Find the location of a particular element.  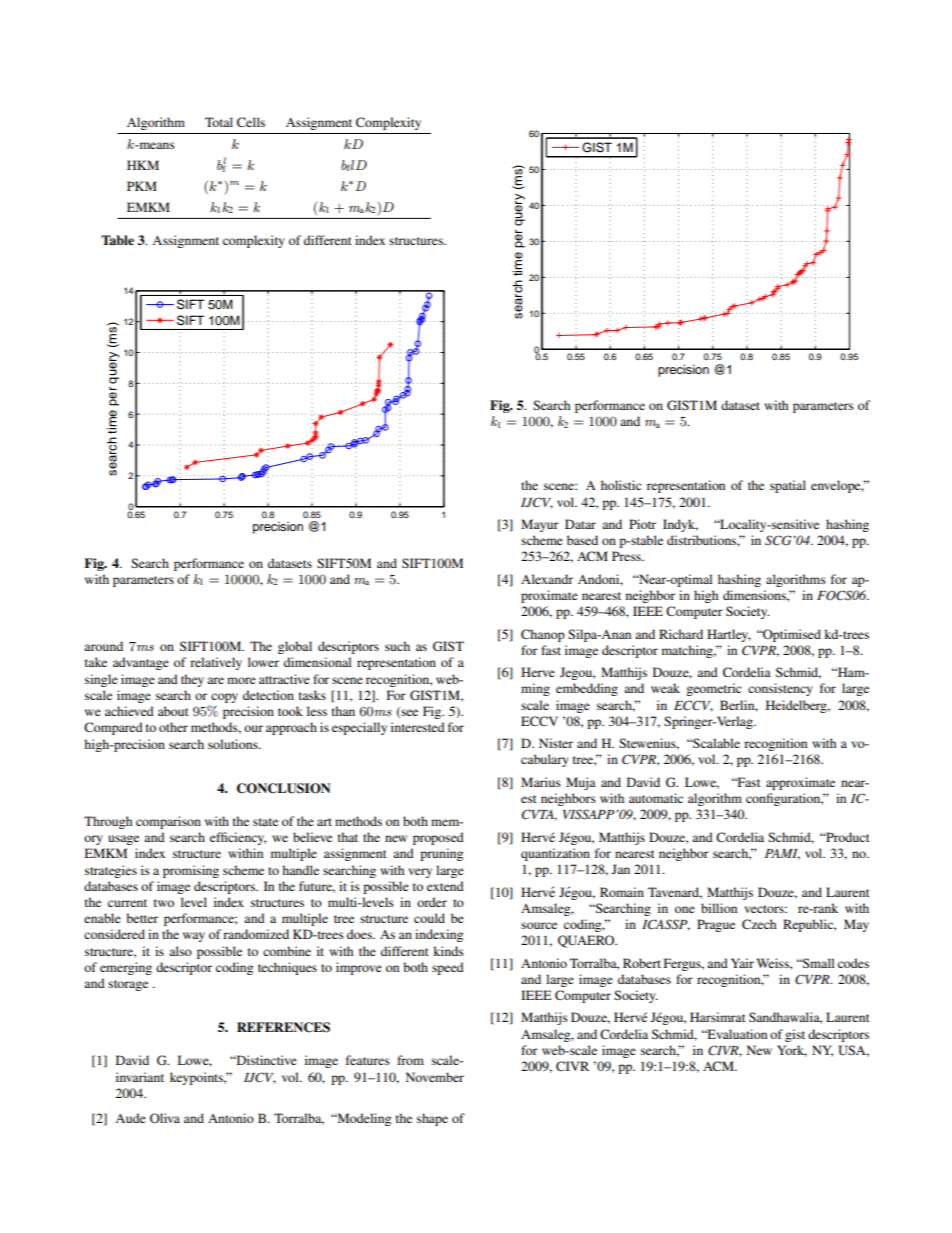

Cells is located at coordinates (251, 122).
